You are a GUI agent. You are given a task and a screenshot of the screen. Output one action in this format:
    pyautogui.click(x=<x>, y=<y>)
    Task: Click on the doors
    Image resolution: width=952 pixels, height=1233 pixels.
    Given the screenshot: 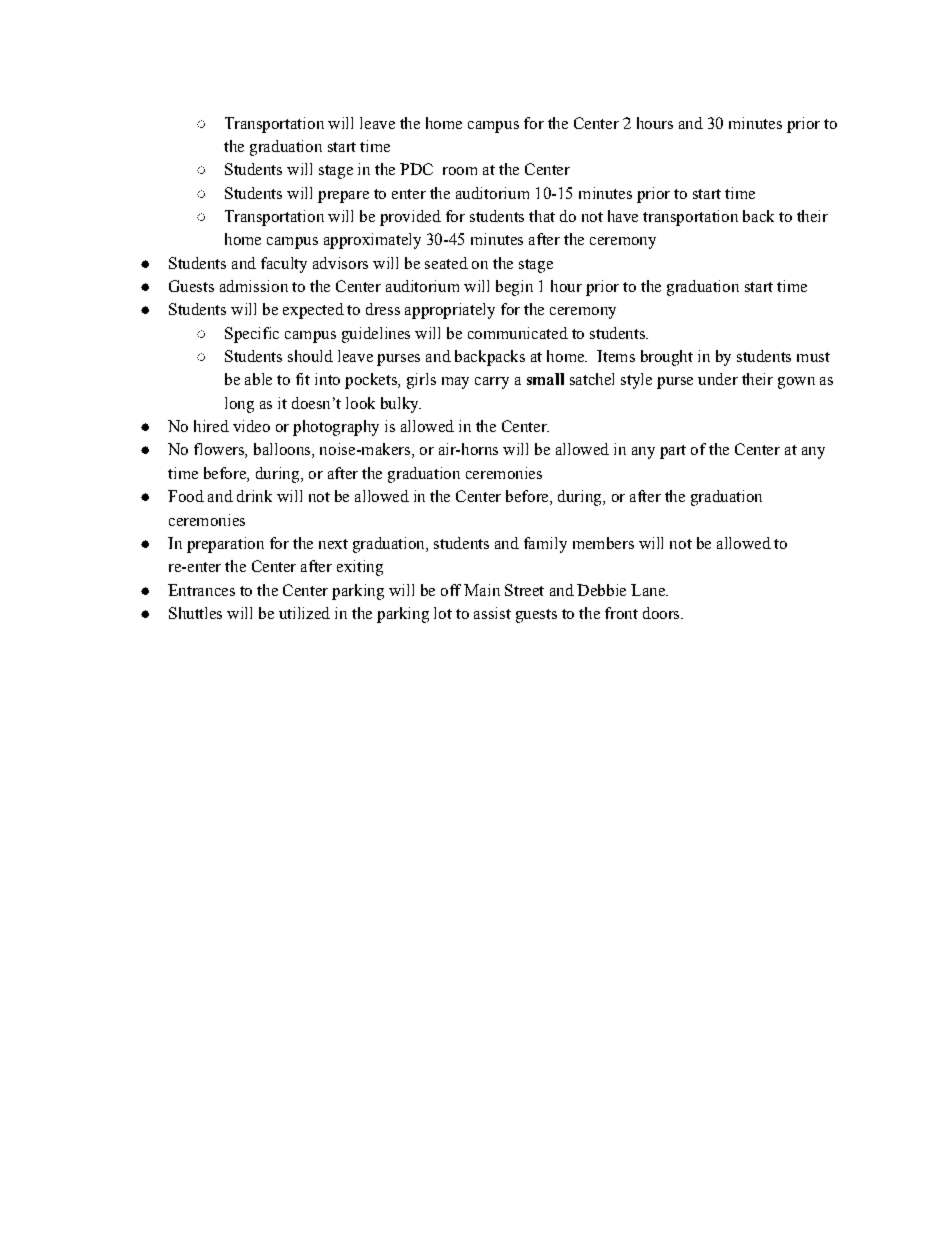 What is the action you would take?
    pyautogui.click(x=662, y=613)
